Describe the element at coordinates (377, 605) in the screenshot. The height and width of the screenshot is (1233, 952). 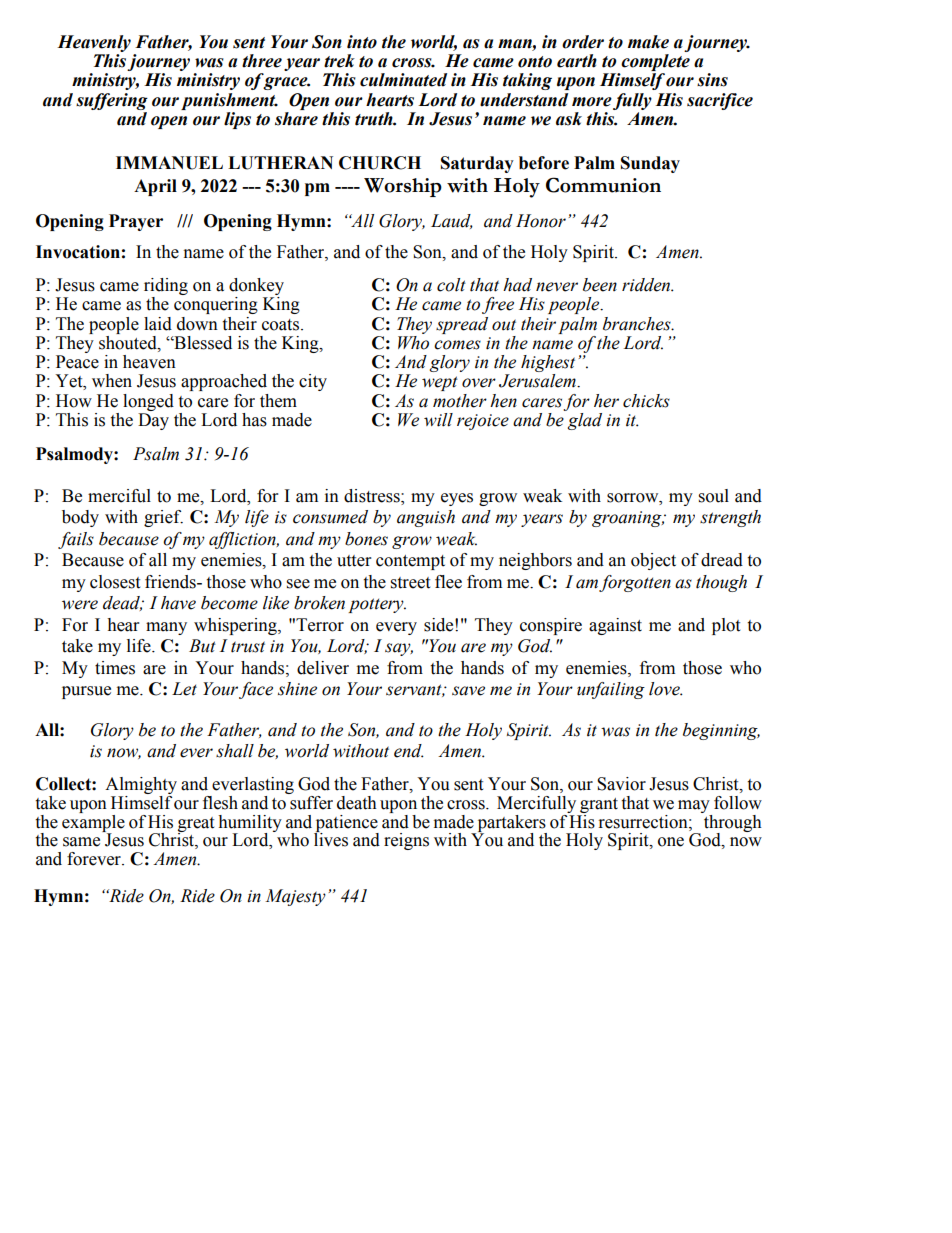
I see `pottery` at that location.
